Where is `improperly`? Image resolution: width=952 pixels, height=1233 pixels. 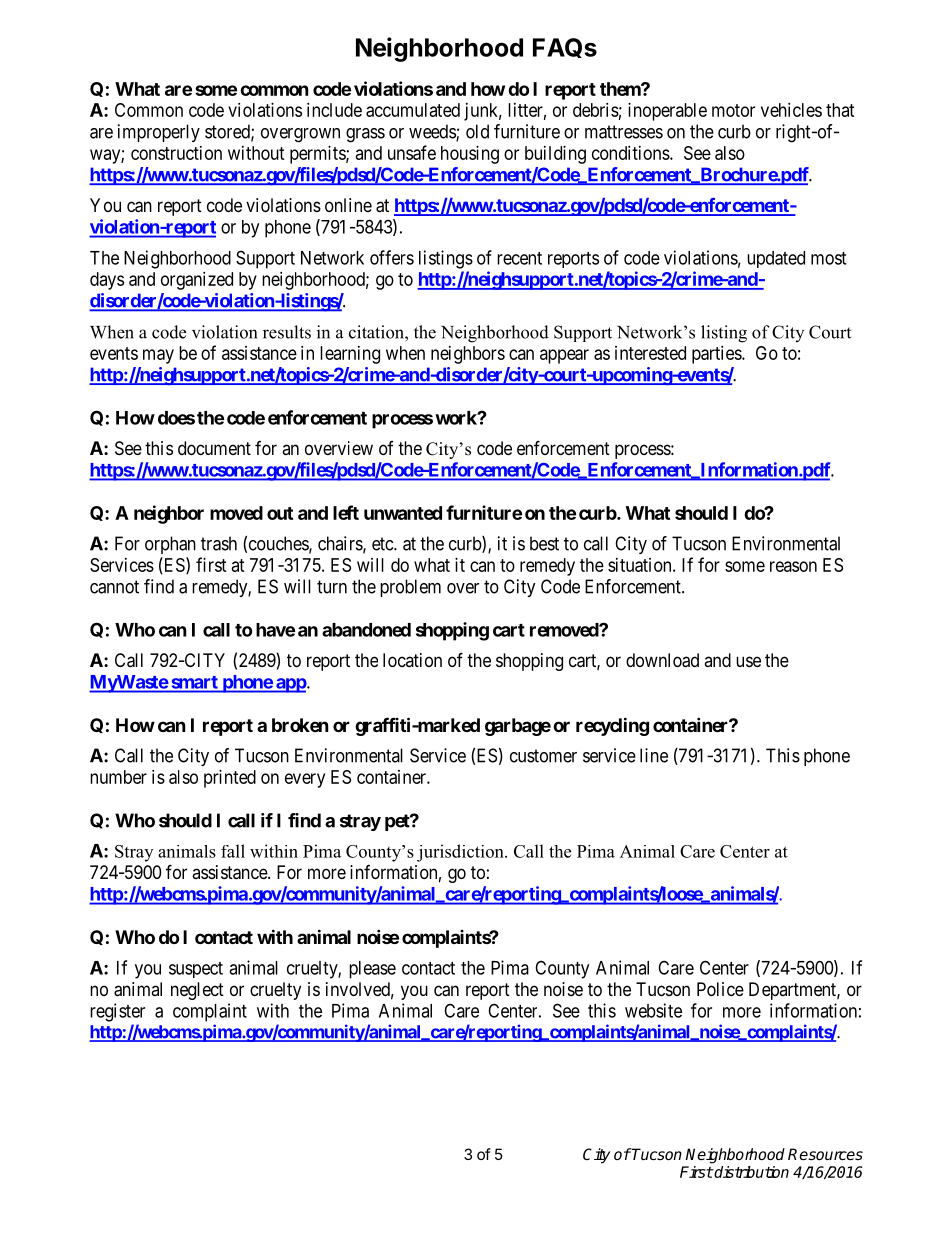 improperly is located at coordinates (159, 133).
